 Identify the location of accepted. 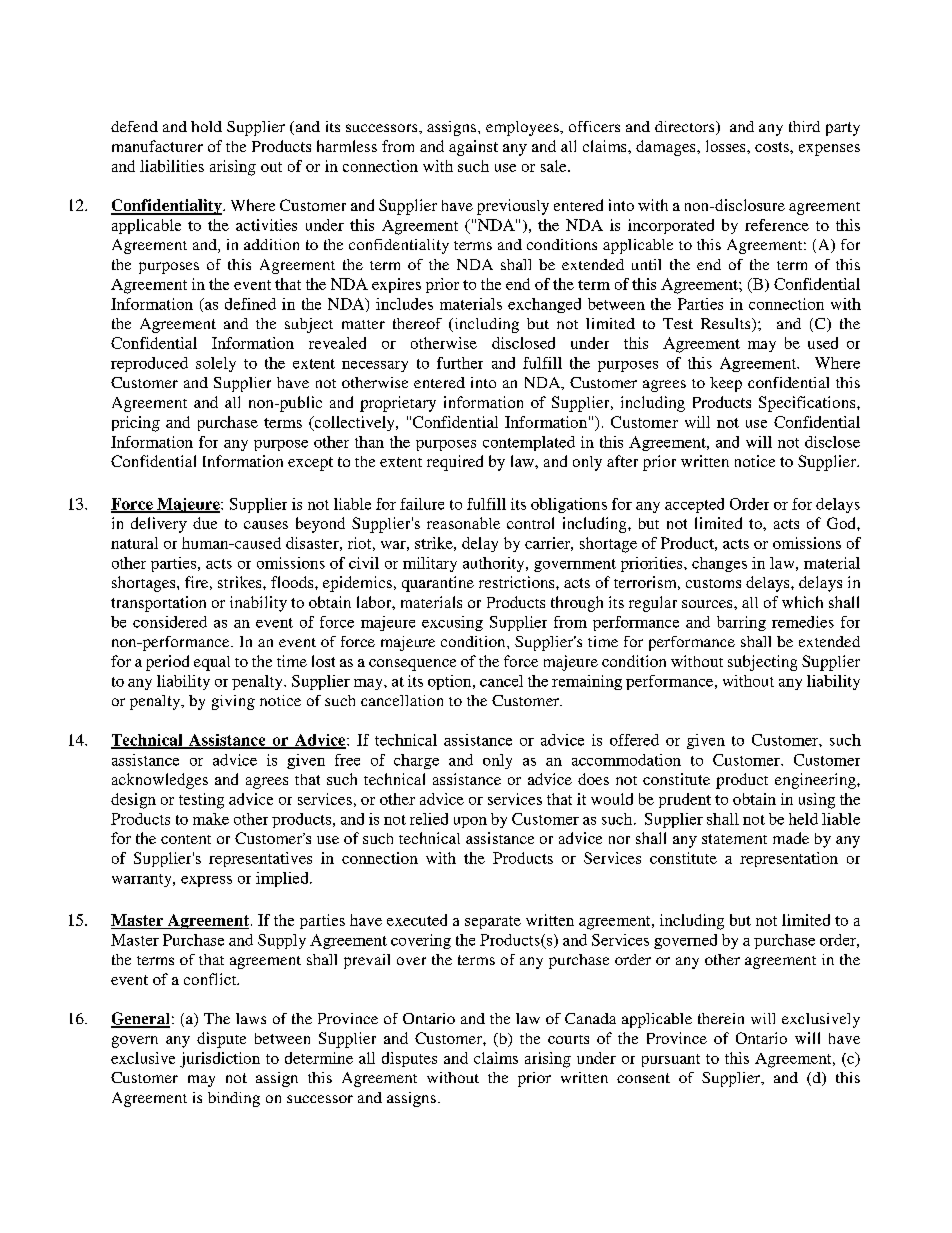
(694, 505).
